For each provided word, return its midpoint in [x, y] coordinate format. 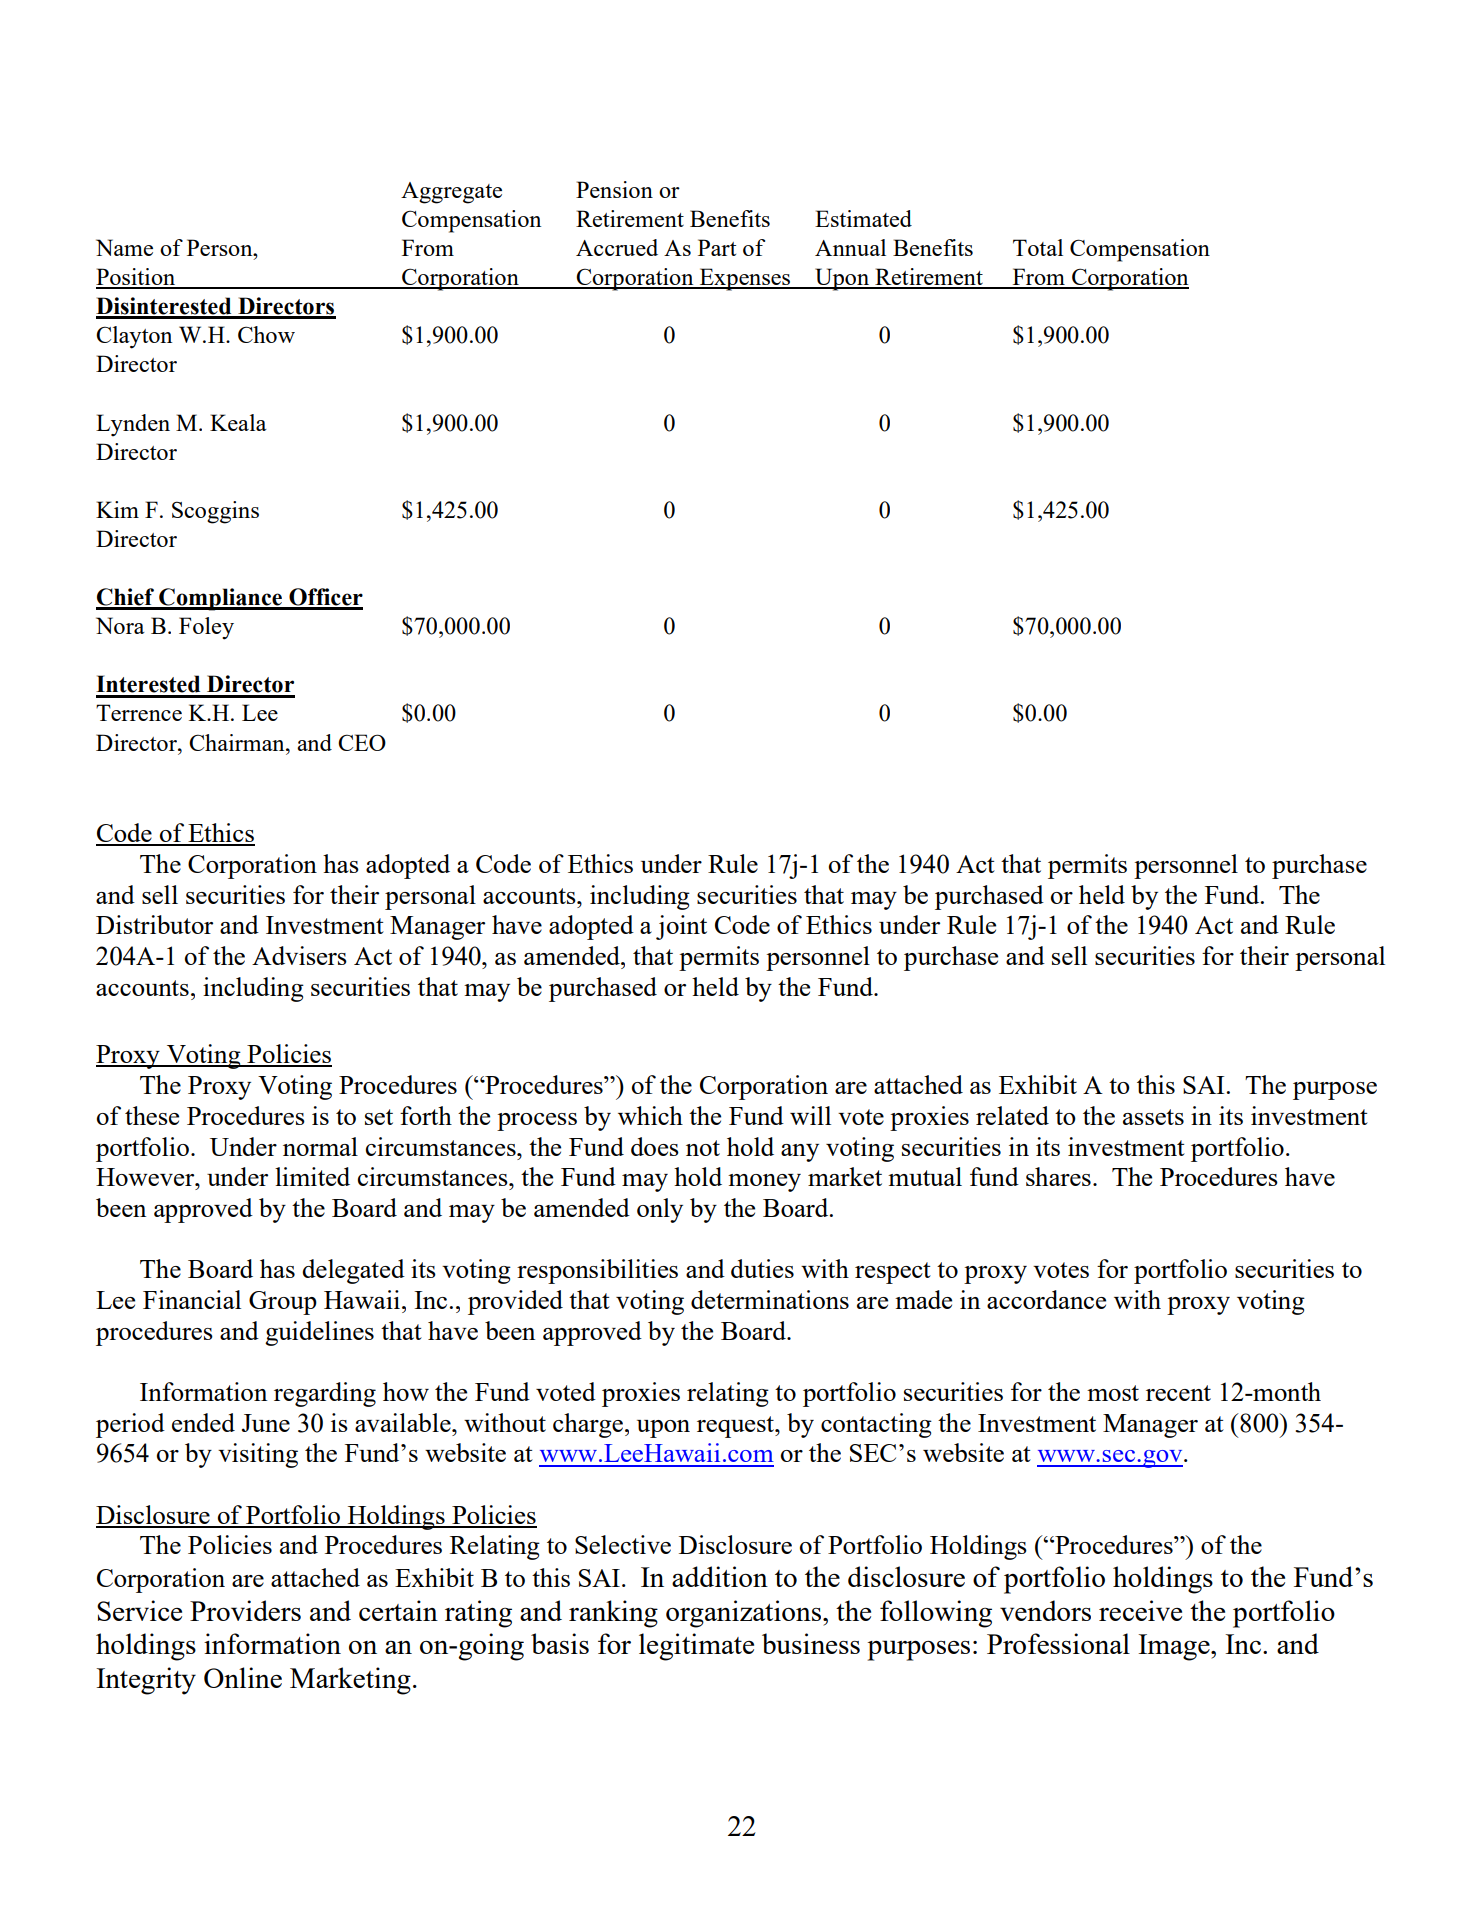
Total [1038, 247]
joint [681, 927]
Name [124, 247]
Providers [245, 1610]
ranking [613, 1614]
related [1012, 1115]
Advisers [299, 955]
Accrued [617, 247]
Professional [1058, 1643]
